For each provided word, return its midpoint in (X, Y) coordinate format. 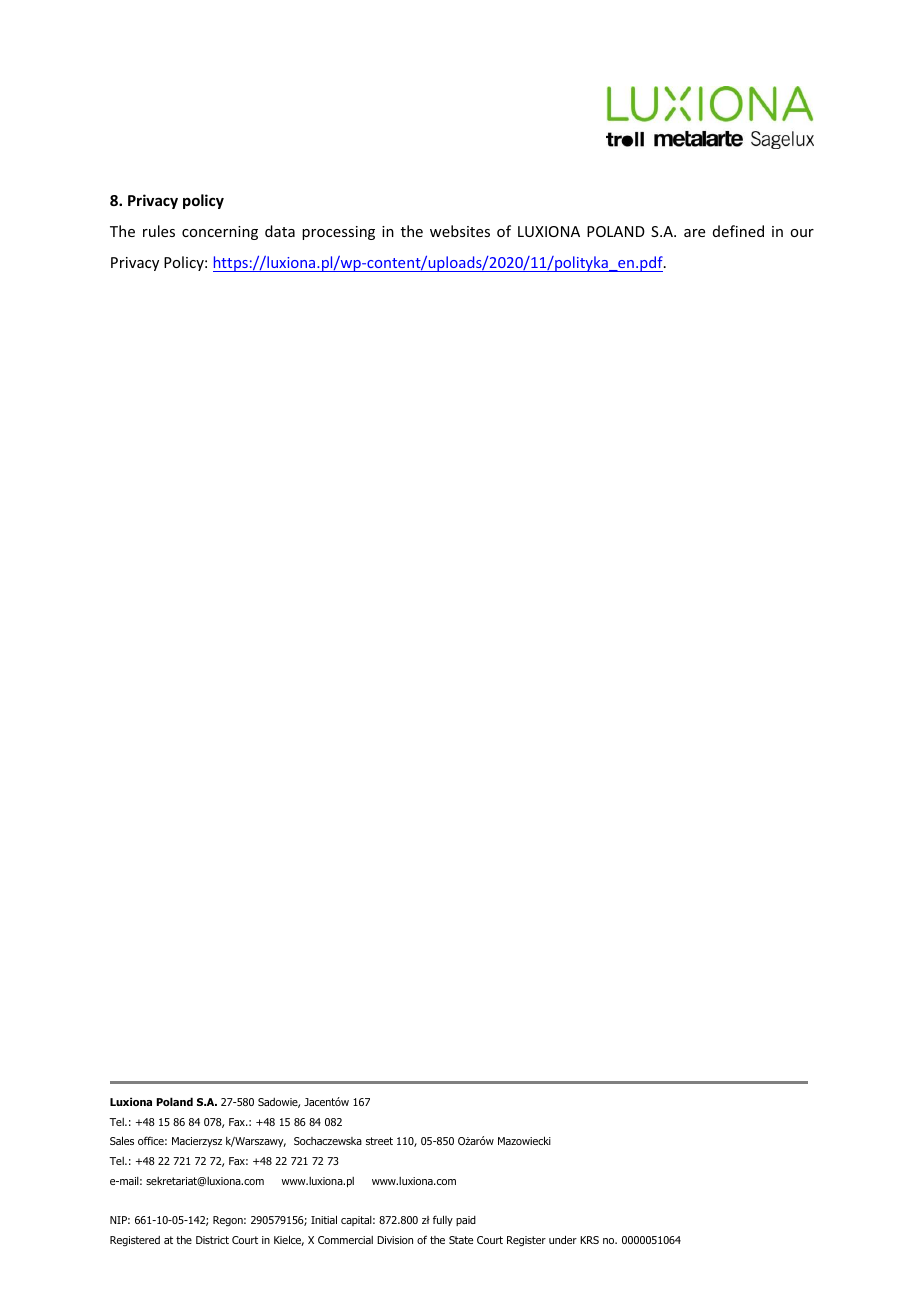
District (212, 1240)
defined (738, 231)
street (379, 1141)
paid (466, 1221)
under (563, 1239)
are (694, 233)
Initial (324, 1219)
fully (443, 1220)
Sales (122, 1140)
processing (338, 233)
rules (159, 231)
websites (460, 231)
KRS (589, 1240)
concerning (220, 233)
